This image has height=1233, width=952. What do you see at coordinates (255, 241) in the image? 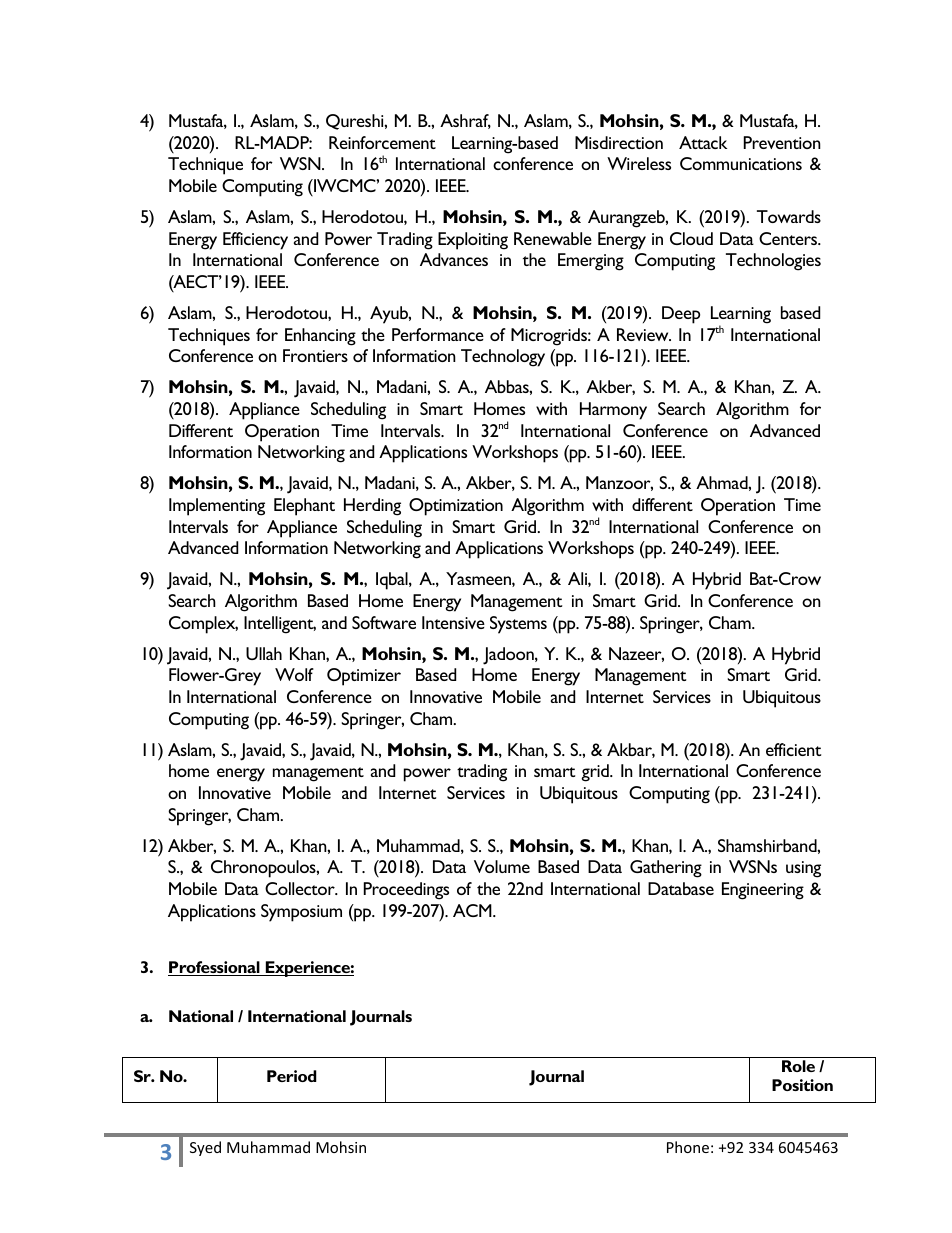
I see `Efficiency` at bounding box center [255, 241].
